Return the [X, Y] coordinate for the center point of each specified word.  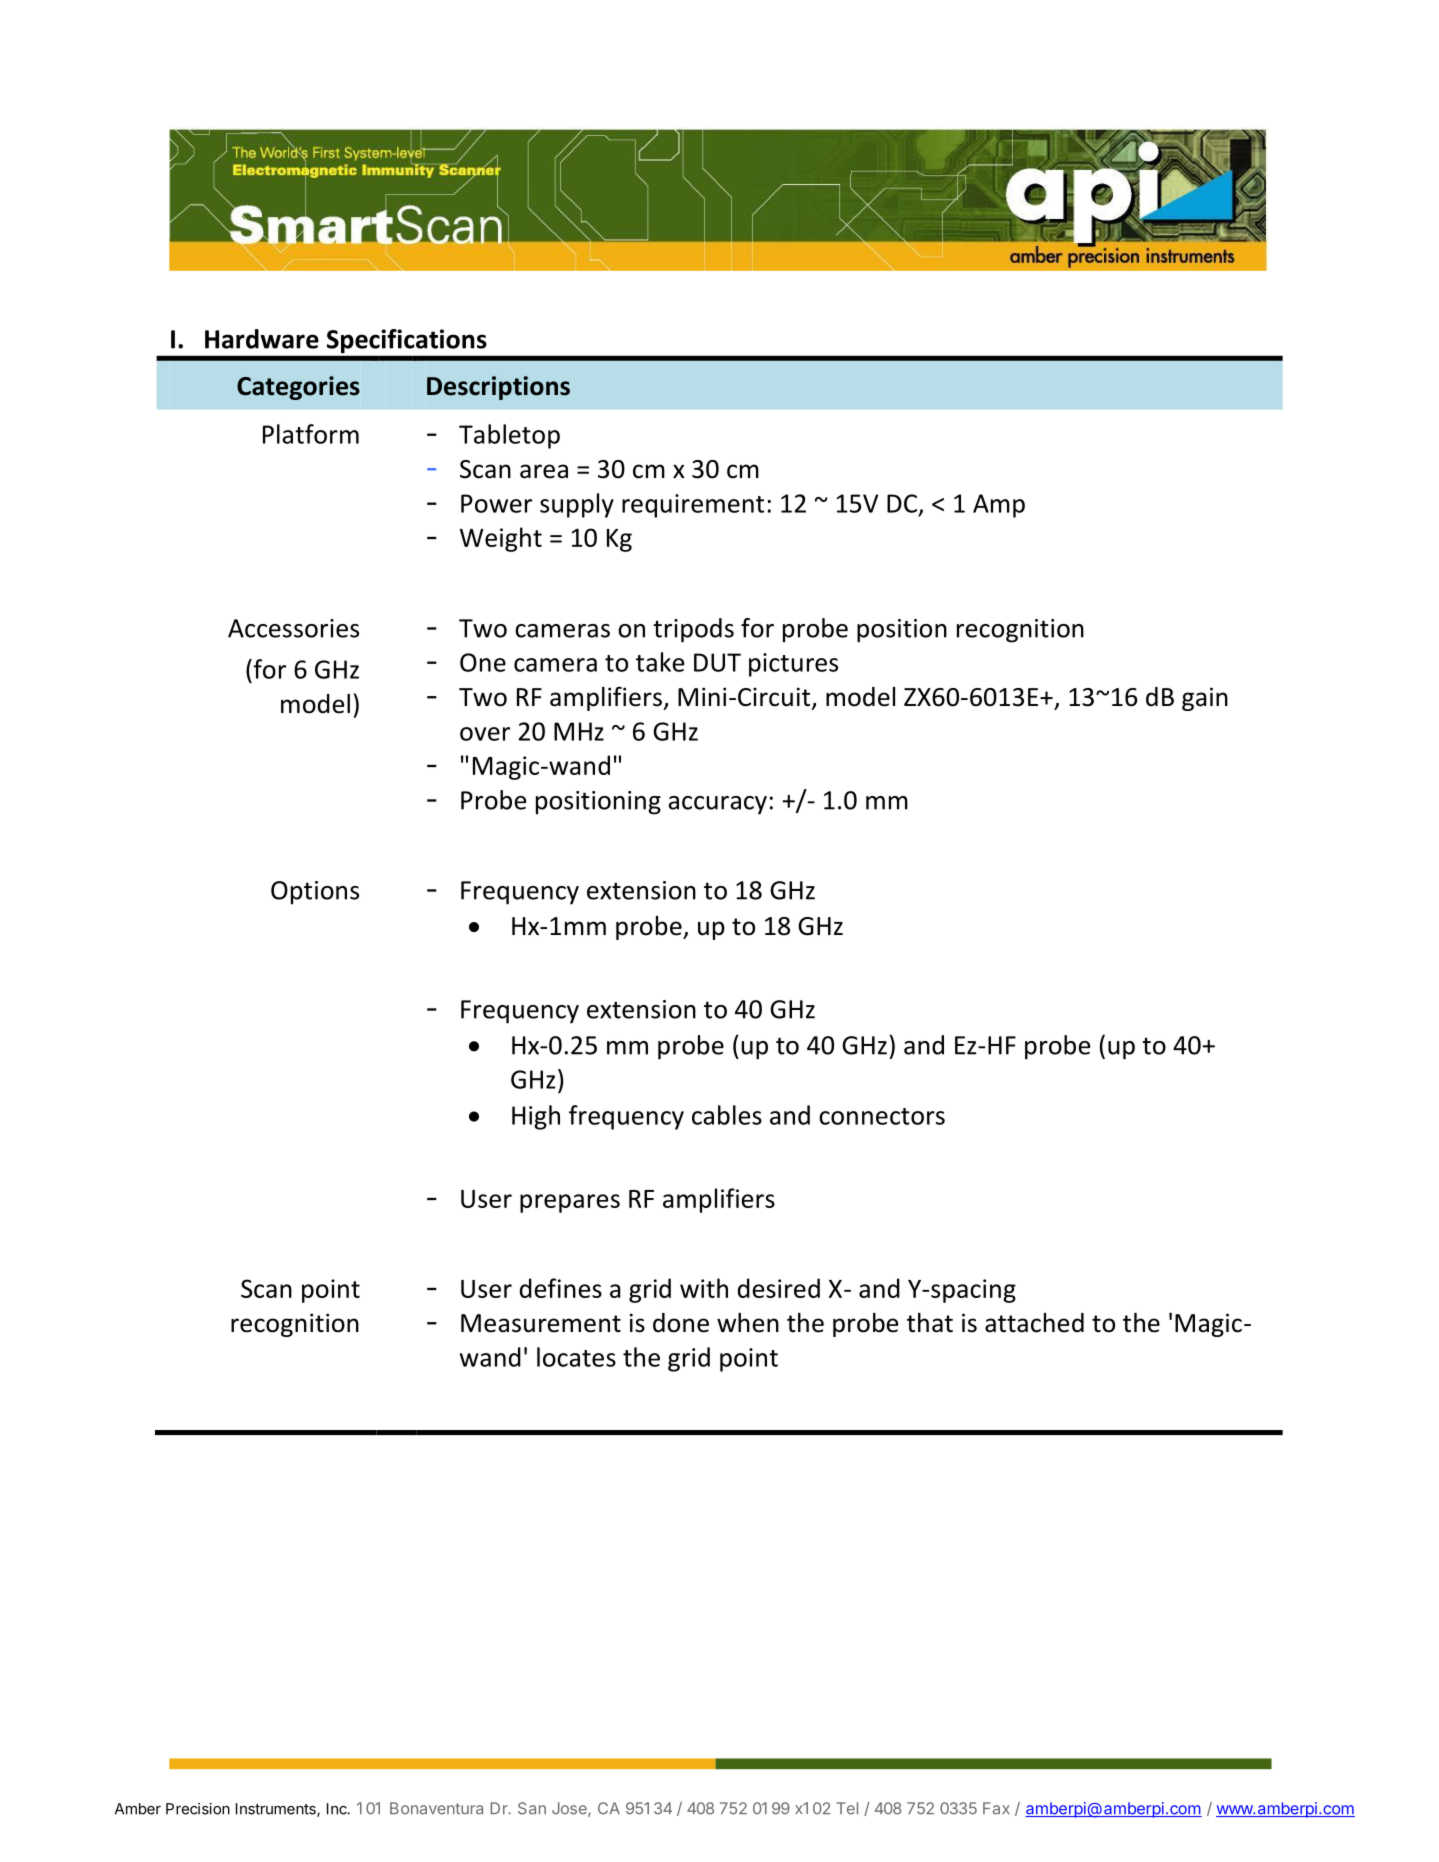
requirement [693, 506]
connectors [882, 1116]
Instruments [277, 1810]
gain [1205, 699]
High [536, 1117]
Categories [298, 388]
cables [727, 1115]
